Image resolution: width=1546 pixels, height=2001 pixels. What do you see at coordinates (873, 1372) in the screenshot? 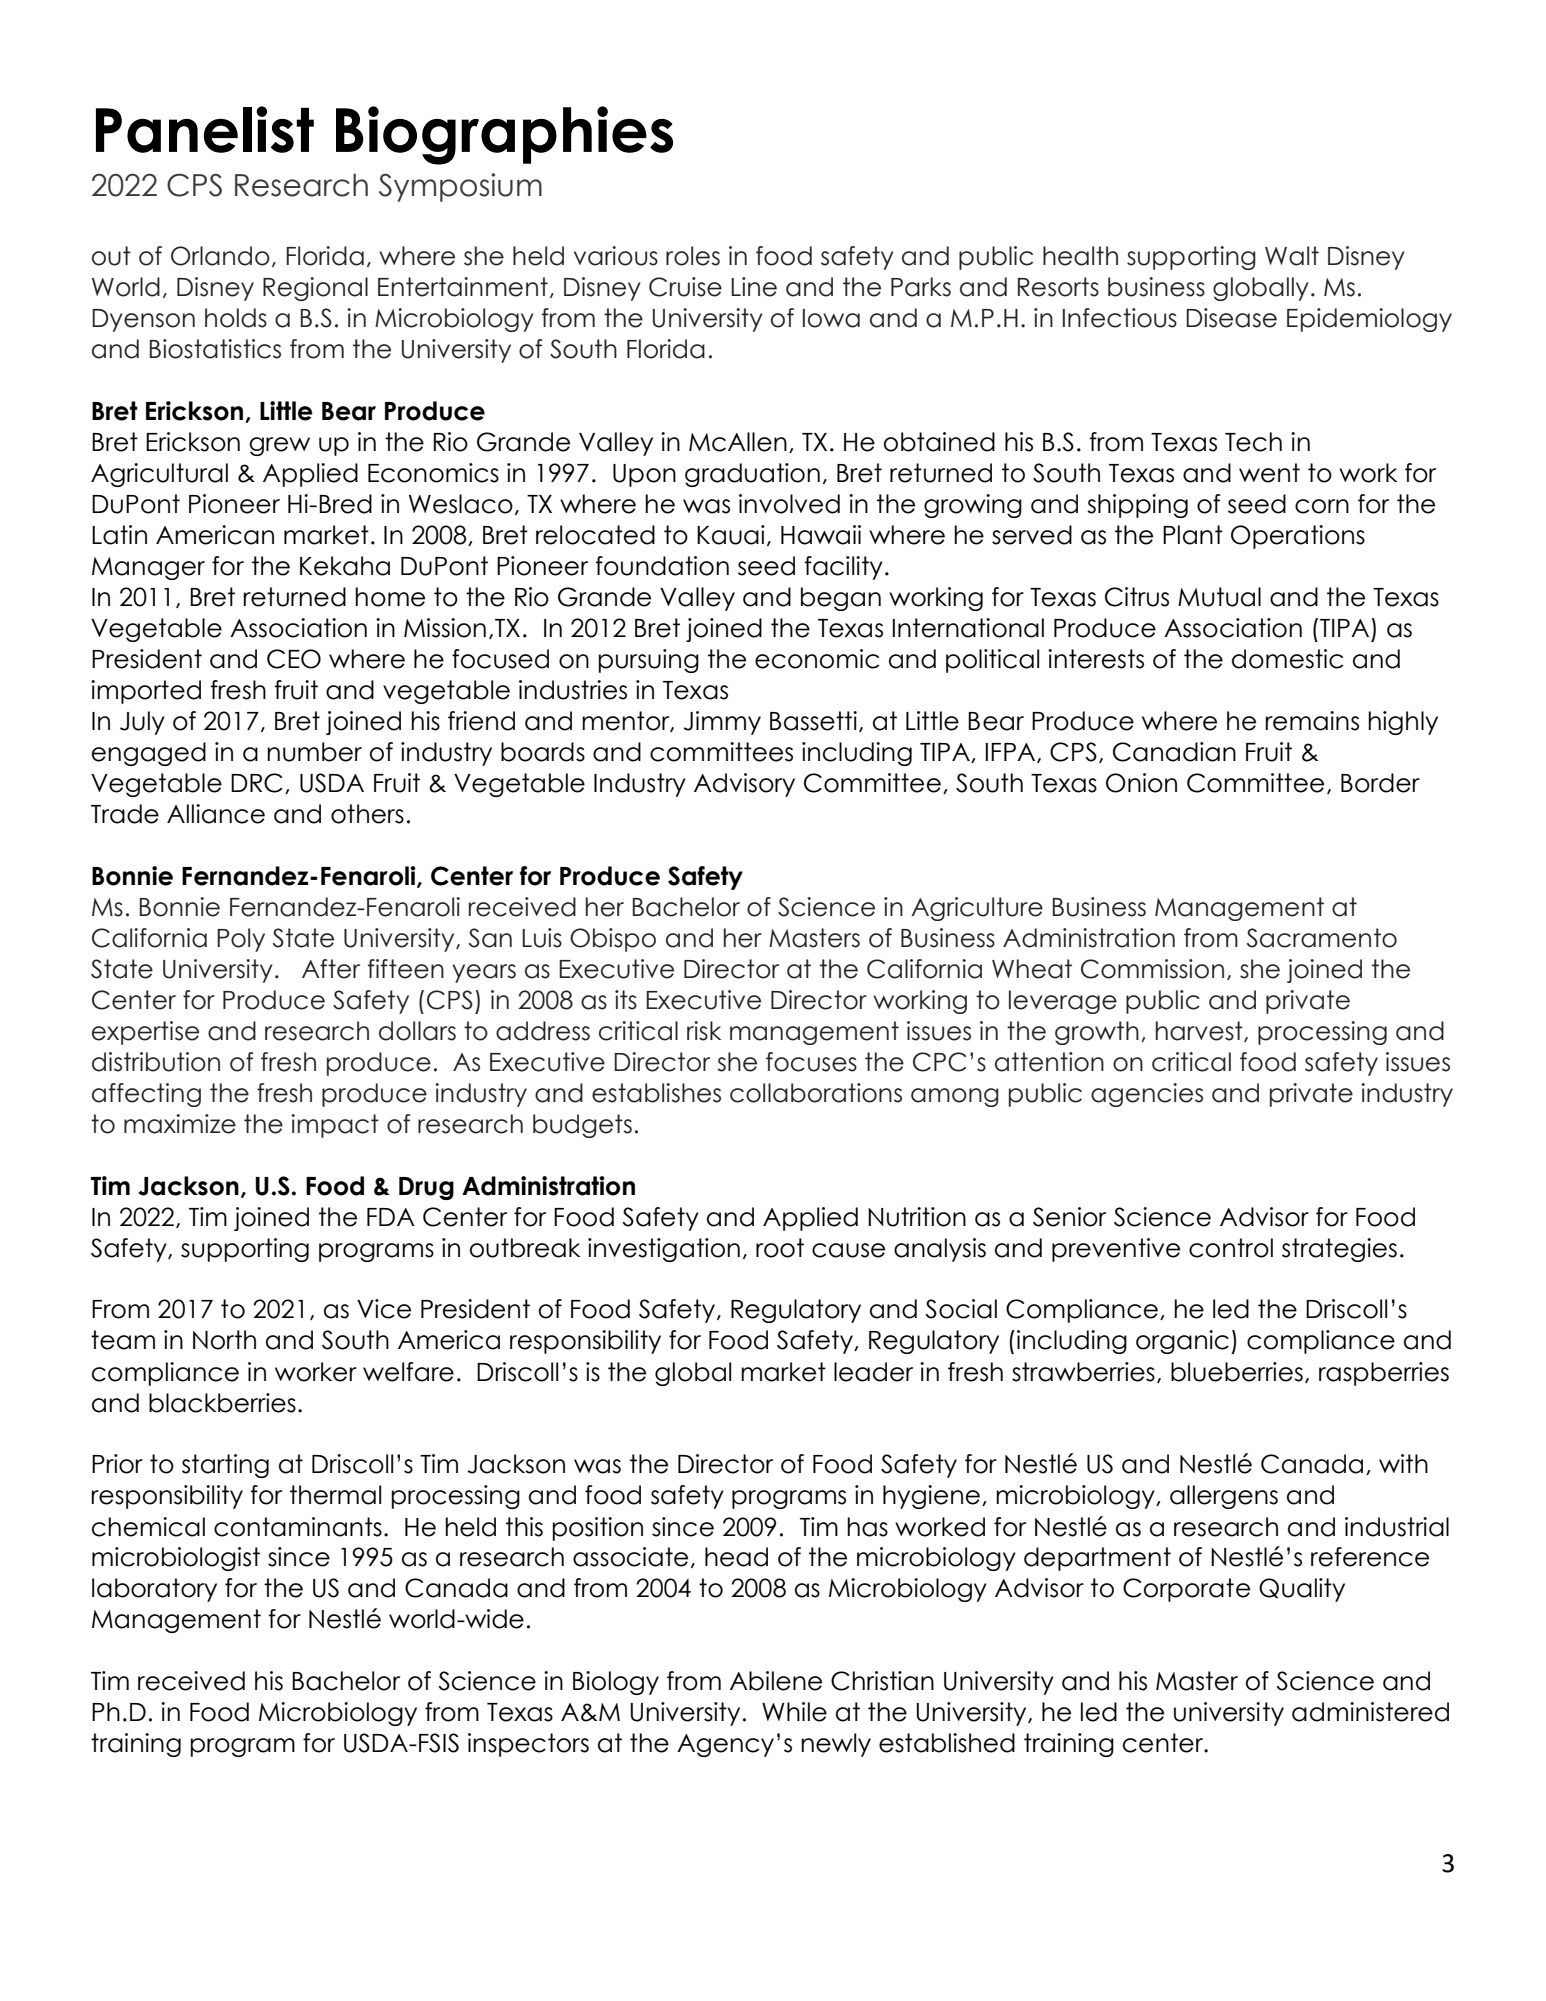
I see `leader` at bounding box center [873, 1372].
